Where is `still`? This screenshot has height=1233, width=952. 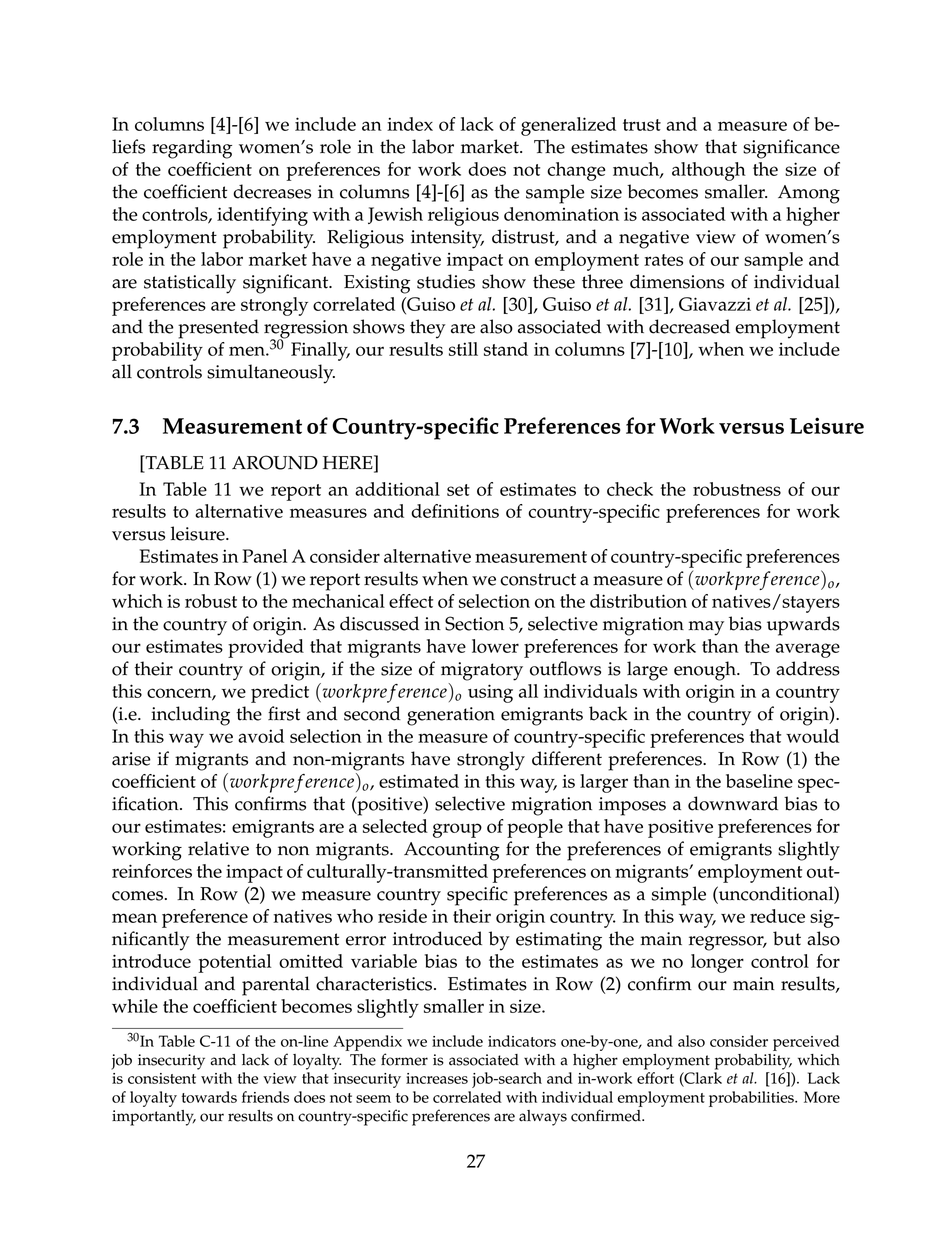 still is located at coordinates (463, 349).
